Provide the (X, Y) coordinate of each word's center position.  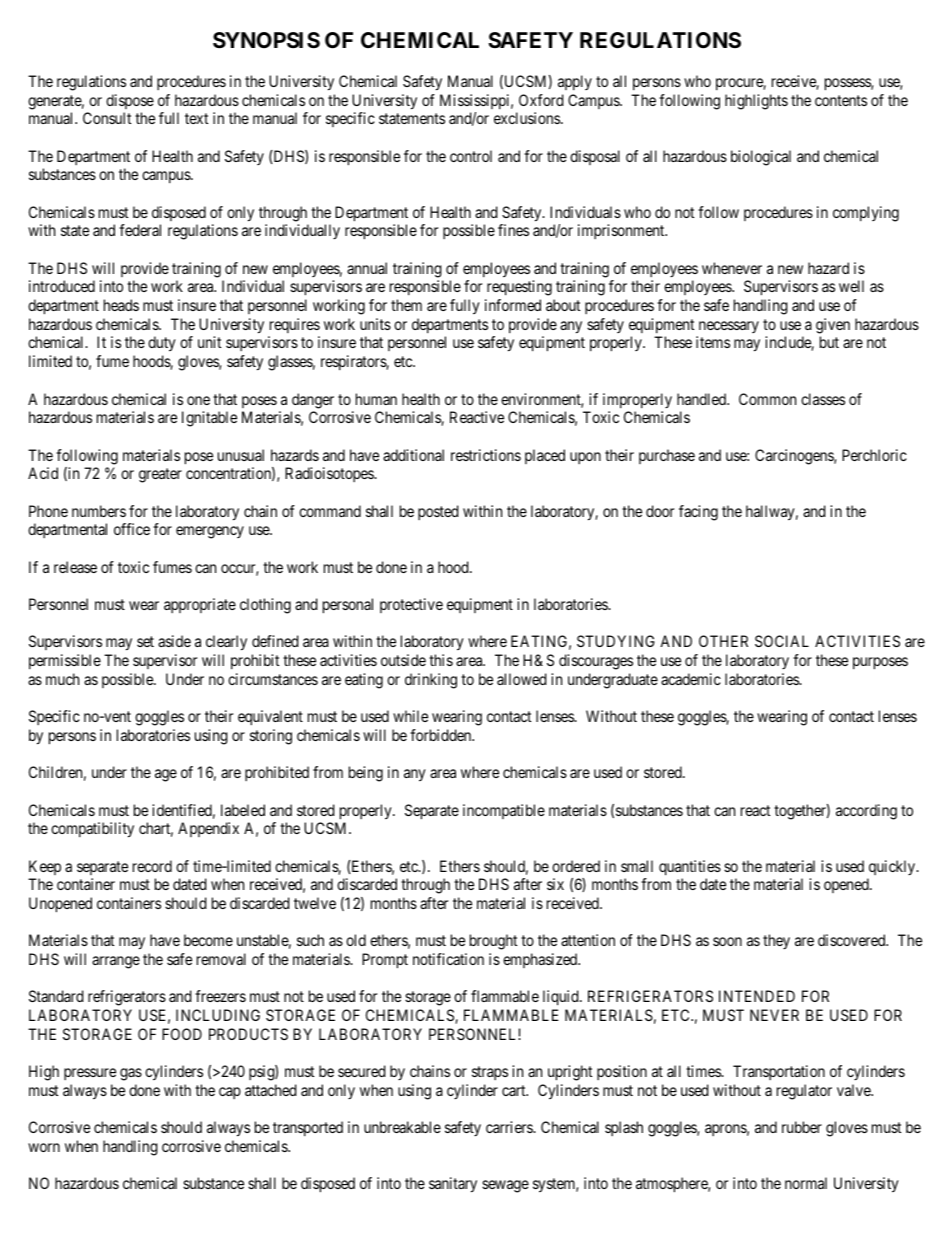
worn (44, 1147)
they (776, 941)
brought (493, 942)
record (152, 866)
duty (162, 344)
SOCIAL (782, 641)
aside (174, 641)
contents (841, 100)
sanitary (453, 1185)
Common (767, 399)
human (376, 399)
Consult (107, 118)
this (441, 660)
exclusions (528, 118)
